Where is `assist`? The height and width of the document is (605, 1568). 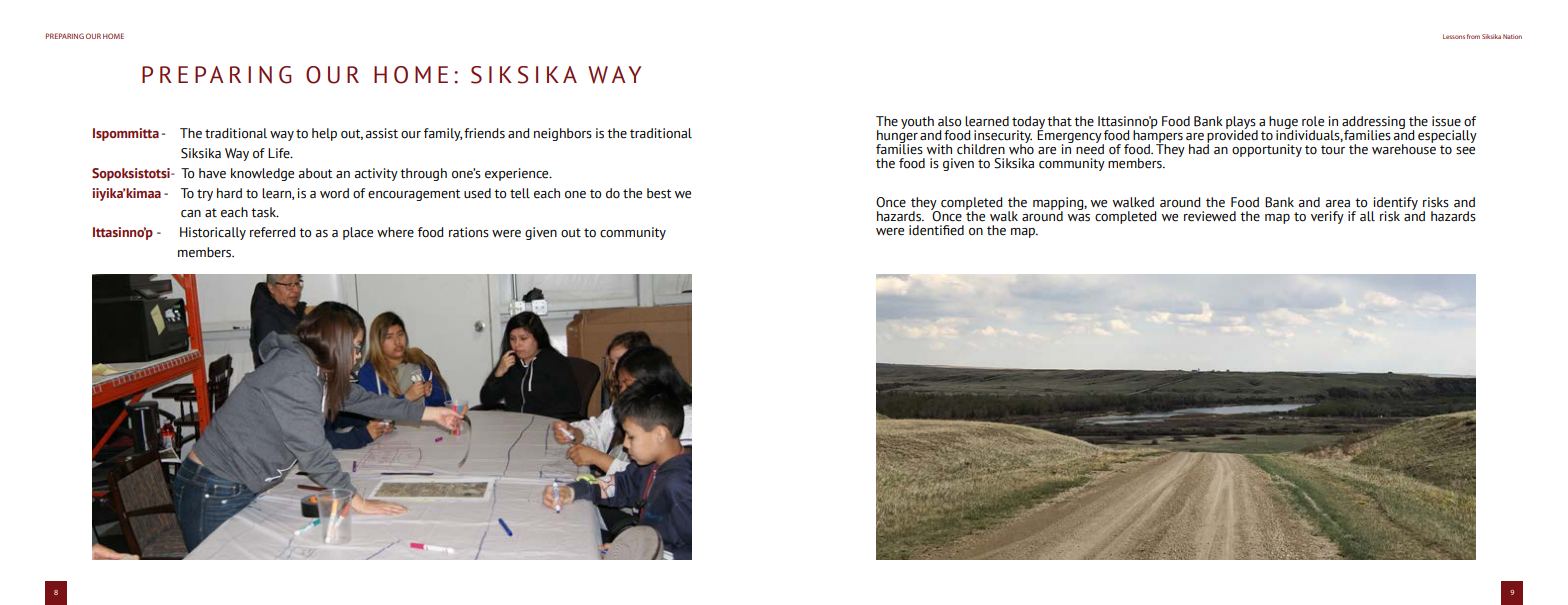
assist is located at coordinates (381, 133).
